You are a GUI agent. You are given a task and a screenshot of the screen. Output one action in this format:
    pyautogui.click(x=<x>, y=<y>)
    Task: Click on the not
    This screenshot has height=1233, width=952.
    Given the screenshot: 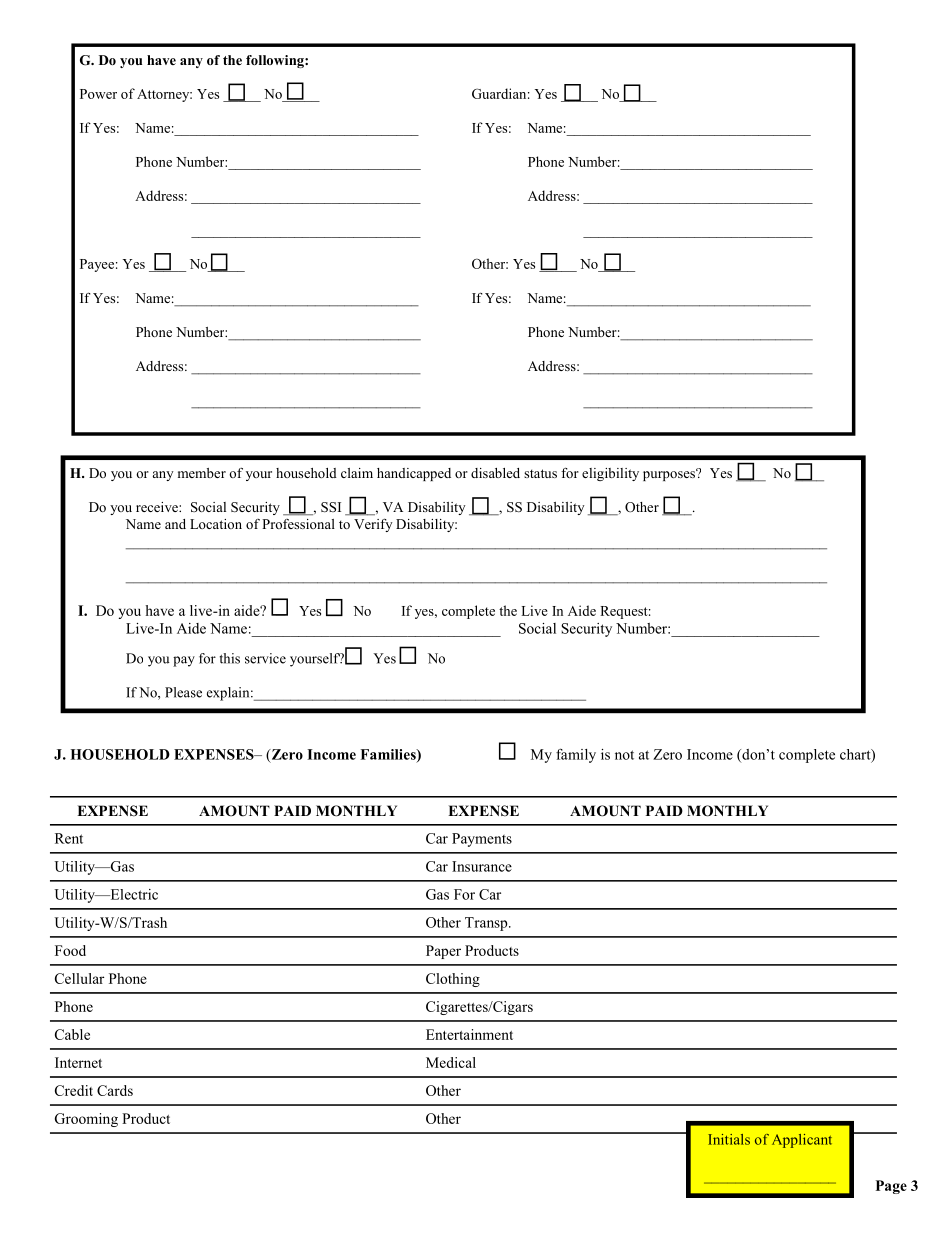 What is the action you would take?
    pyautogui.click(x=624, y=755)
